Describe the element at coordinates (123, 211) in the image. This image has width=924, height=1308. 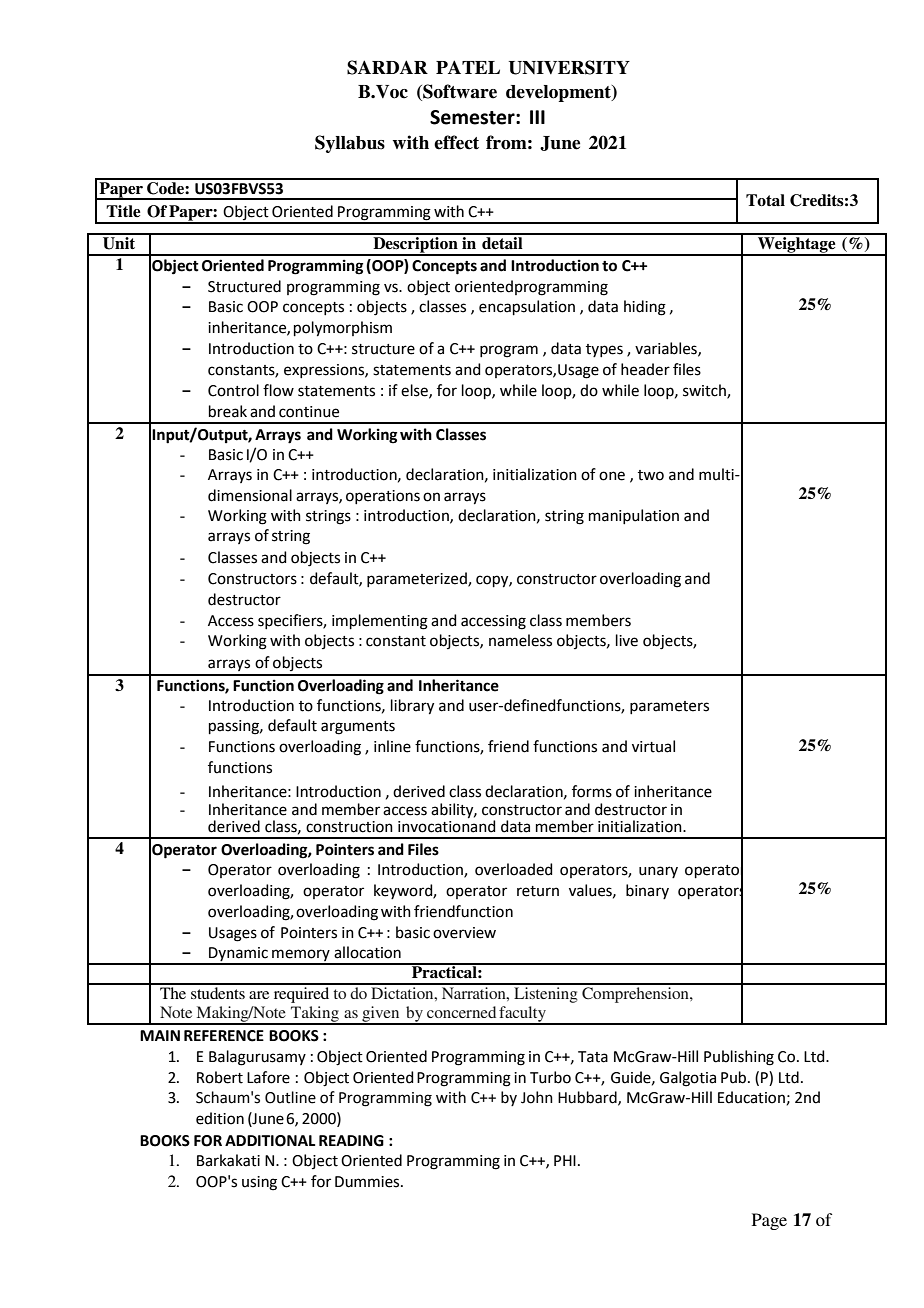
I see `Title` at that location.
